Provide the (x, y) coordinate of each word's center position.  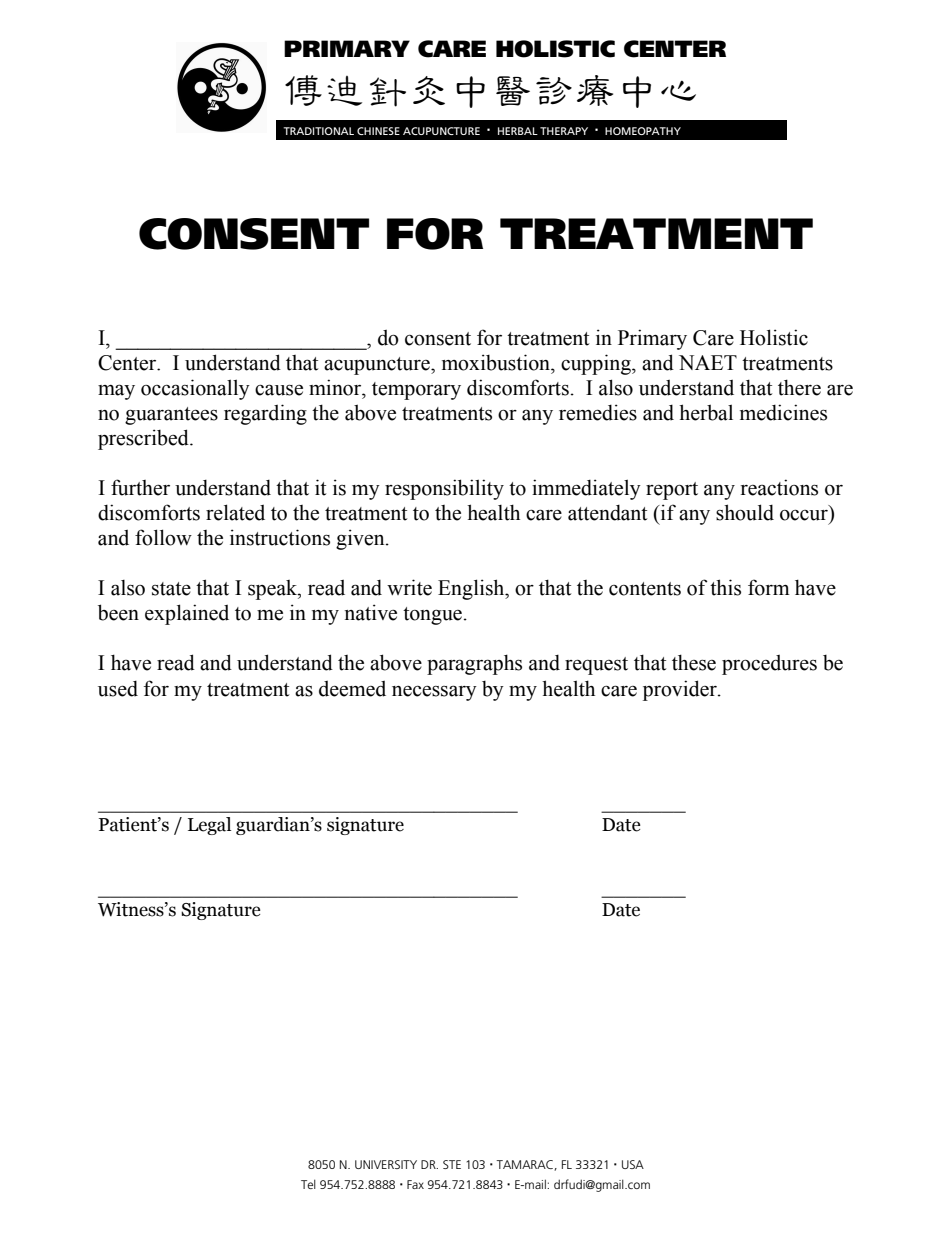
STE (452, 1164)
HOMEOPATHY (643, 131)
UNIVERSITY (386, 1164)
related (235, 512)
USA (633, 1164)
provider (681, 690)
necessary (434, 693)
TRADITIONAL (319, 131)
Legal (209, 826)
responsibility (444, 489)
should (745, 512)
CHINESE (378, 131)
